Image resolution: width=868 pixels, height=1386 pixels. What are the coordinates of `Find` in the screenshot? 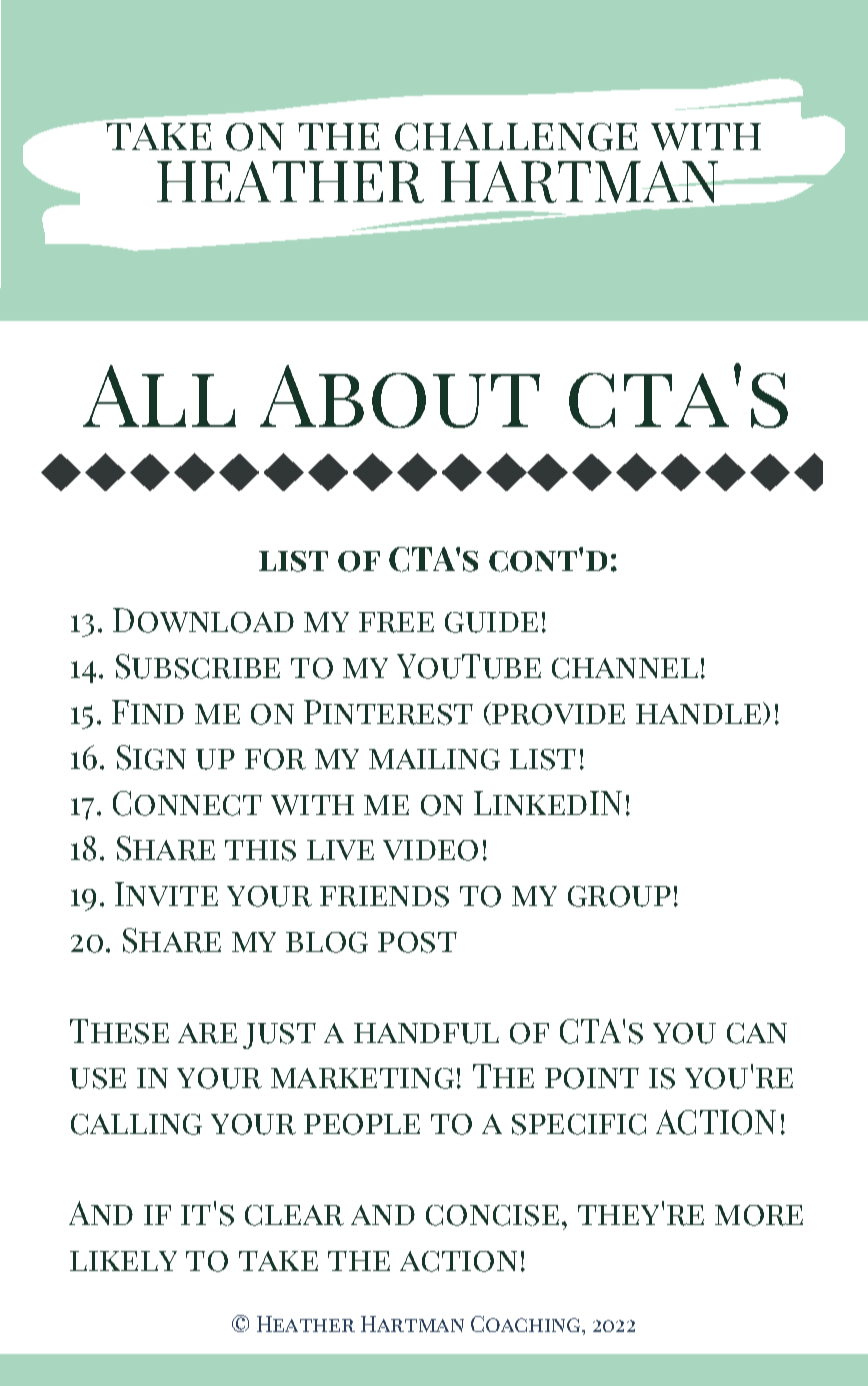 It's located at (148, 712).
